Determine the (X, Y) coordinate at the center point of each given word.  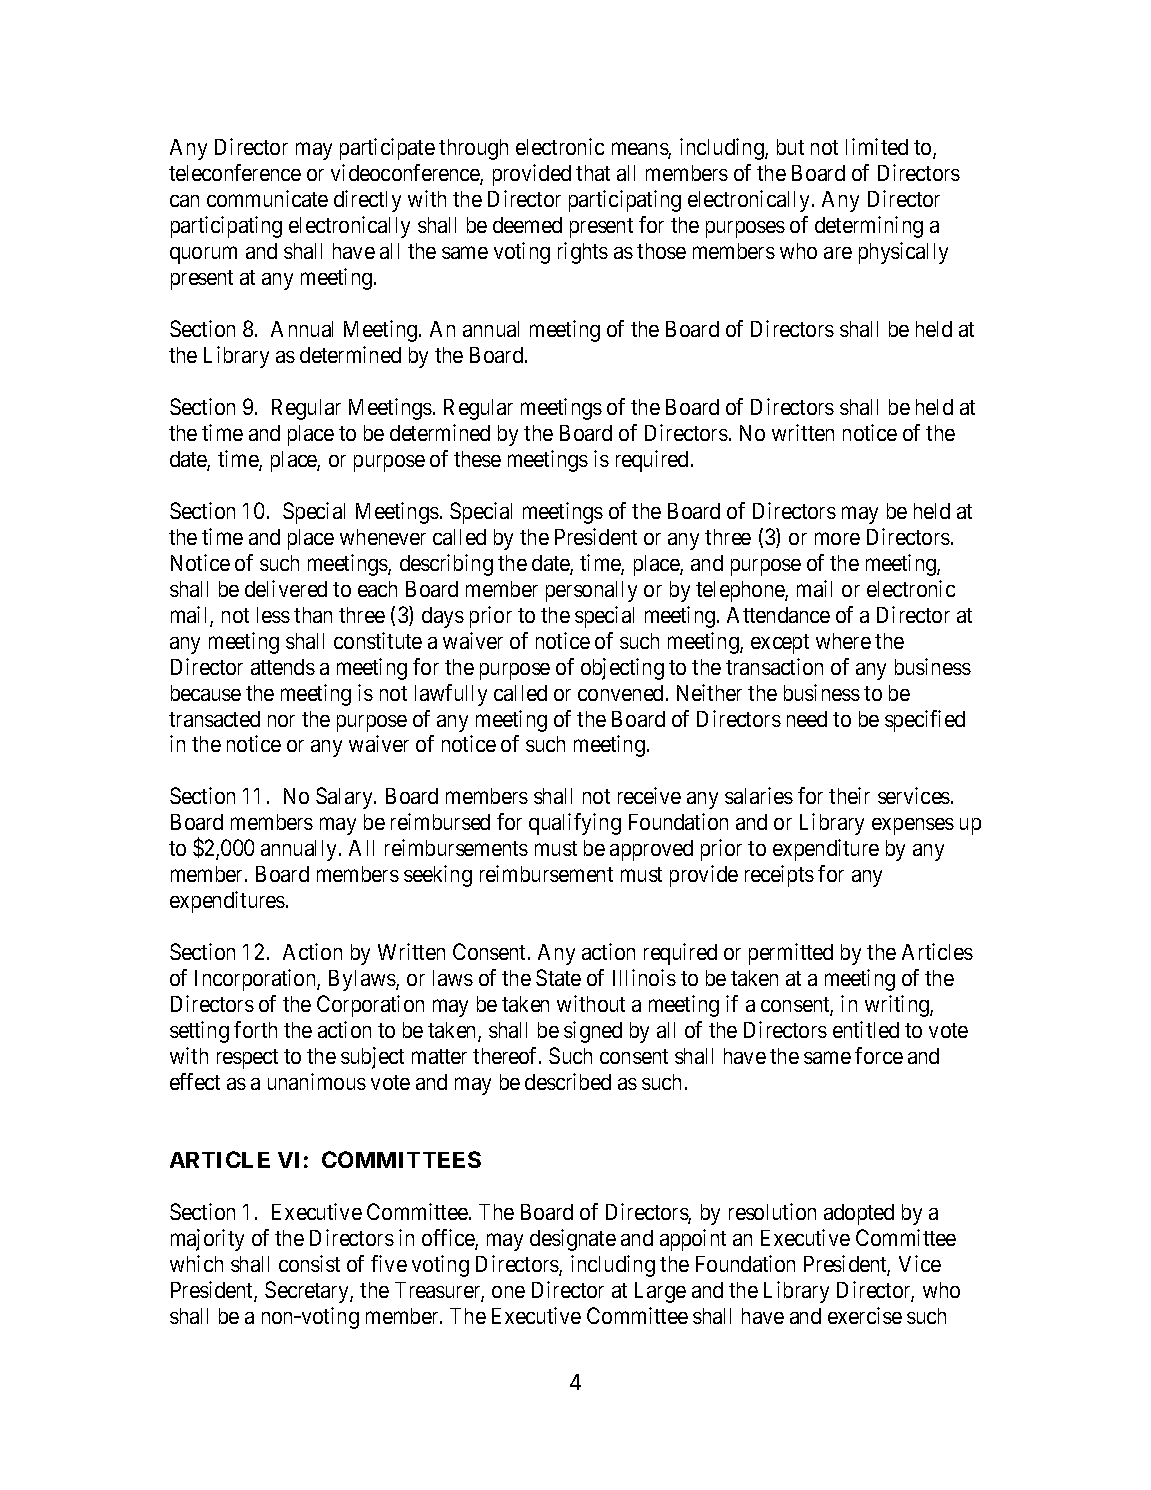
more (837, 538)
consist (309, 1263)
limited (877, 146)
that (593, 173)
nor (281, 721)
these (477, 459)
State (558, 977)
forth (255, 1029)
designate (573, 1240)
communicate (267, 198)
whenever (383, 537)
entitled (866, 1029)
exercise (865, 1315)
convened (622, 693)
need (807, 719)
